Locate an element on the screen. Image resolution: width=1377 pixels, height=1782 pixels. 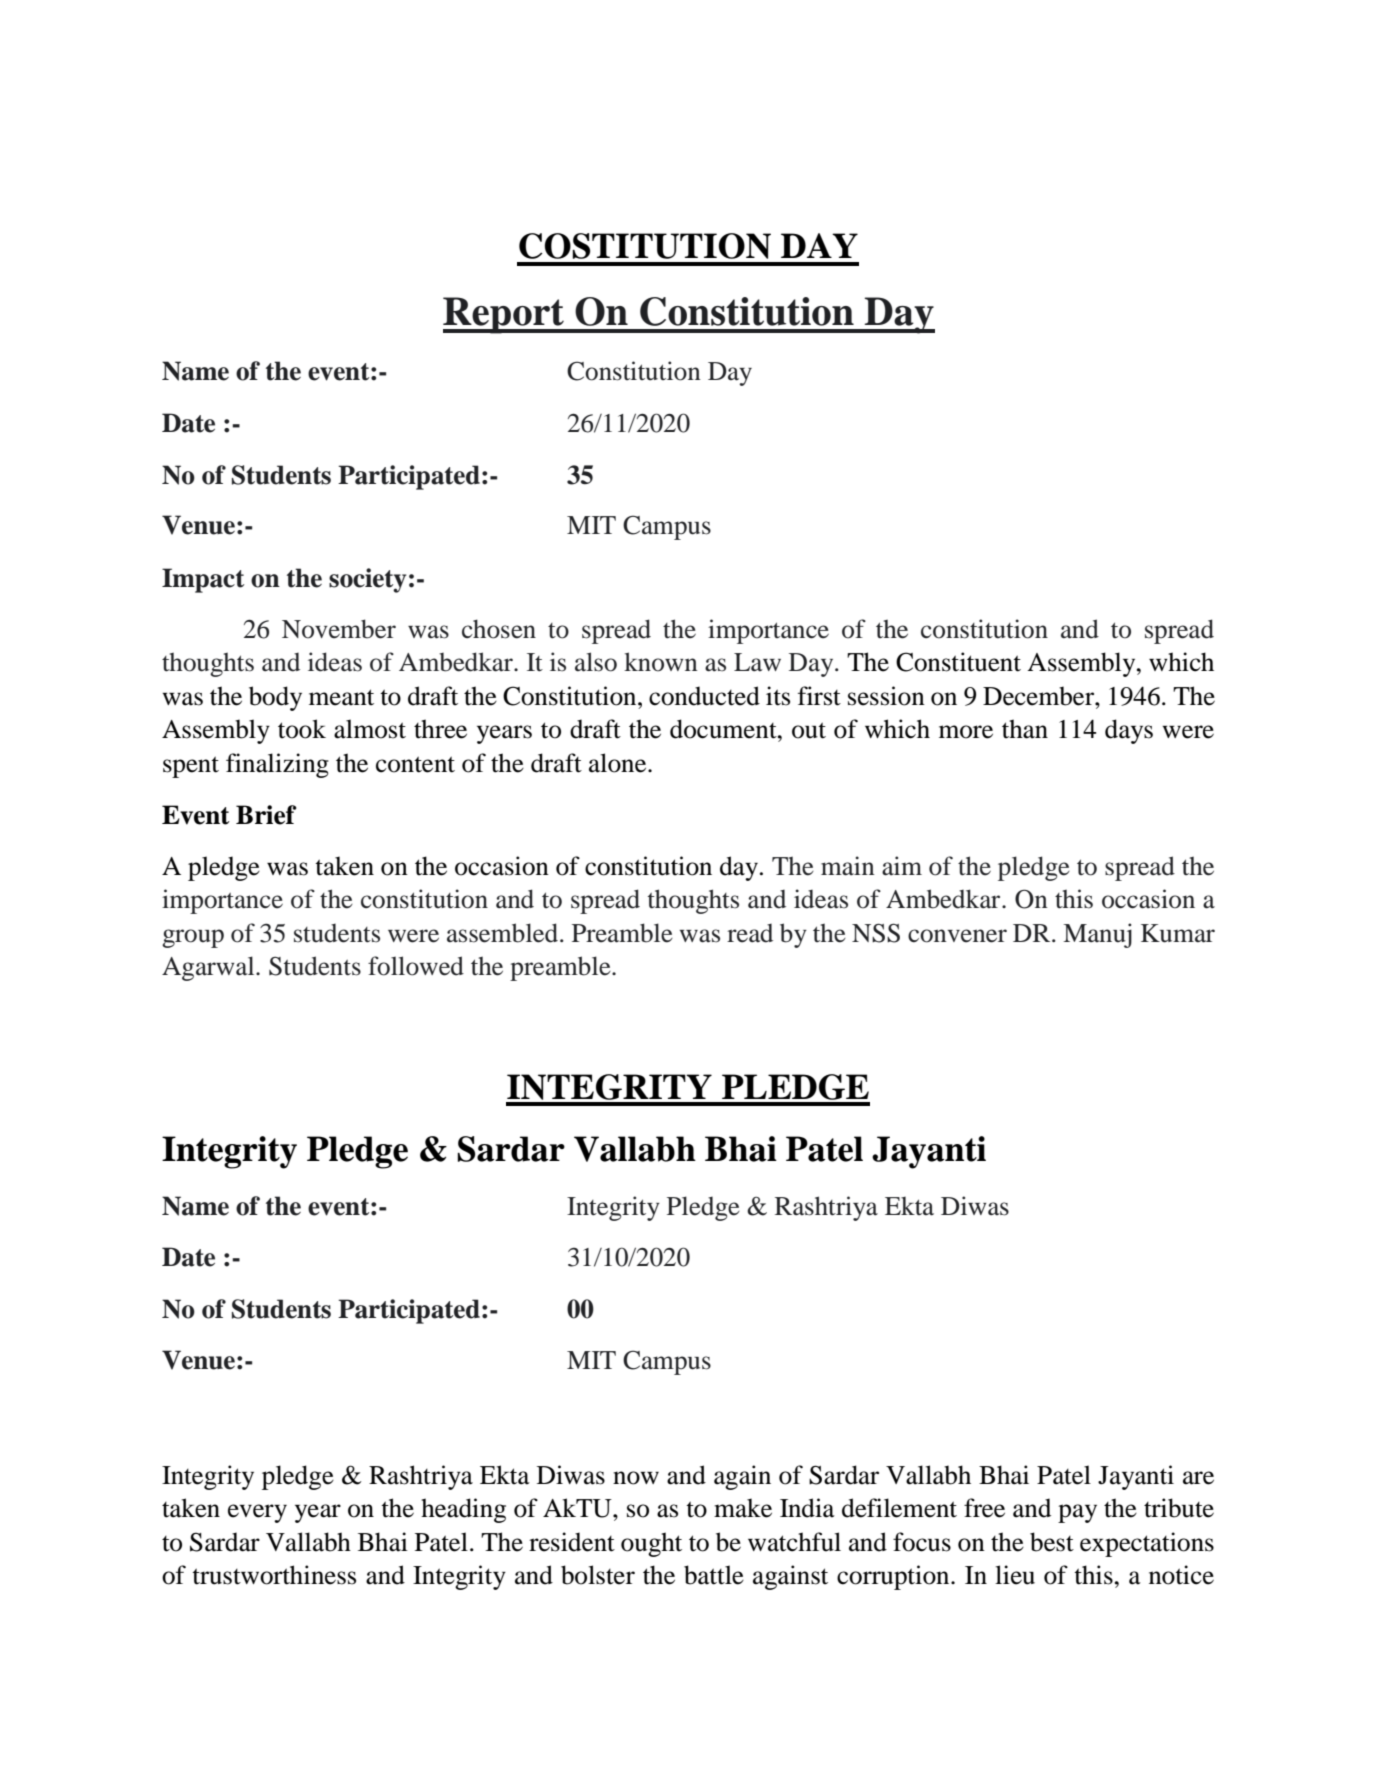
Constituent is located at coordinates (958, 662).
